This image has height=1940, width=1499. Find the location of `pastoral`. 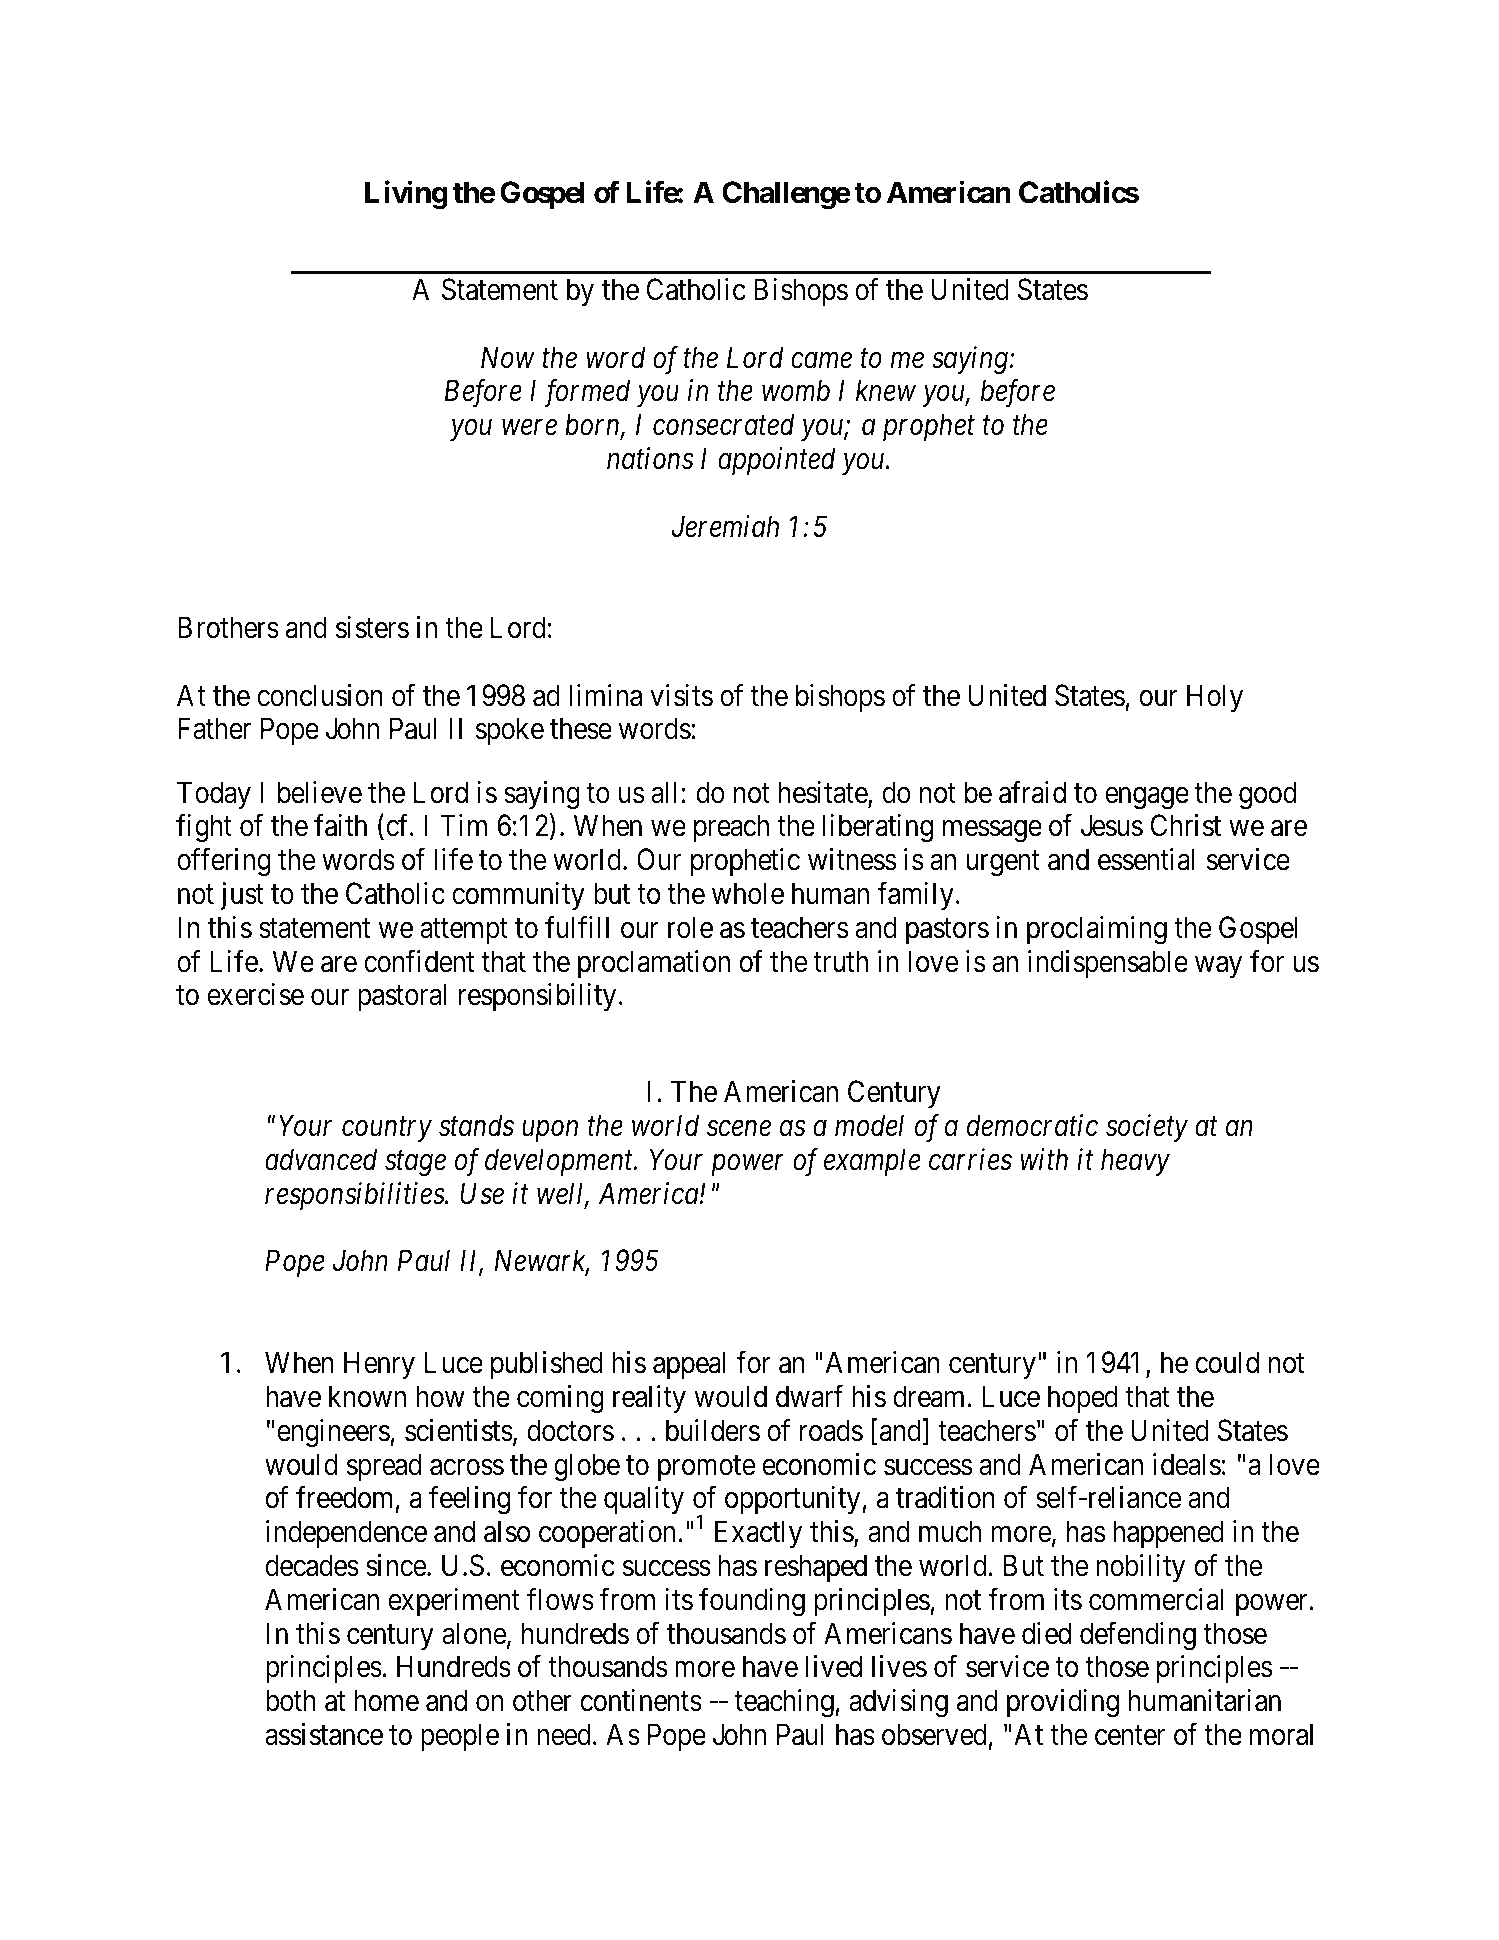

pastoral is located at coordinates (402, 997).
